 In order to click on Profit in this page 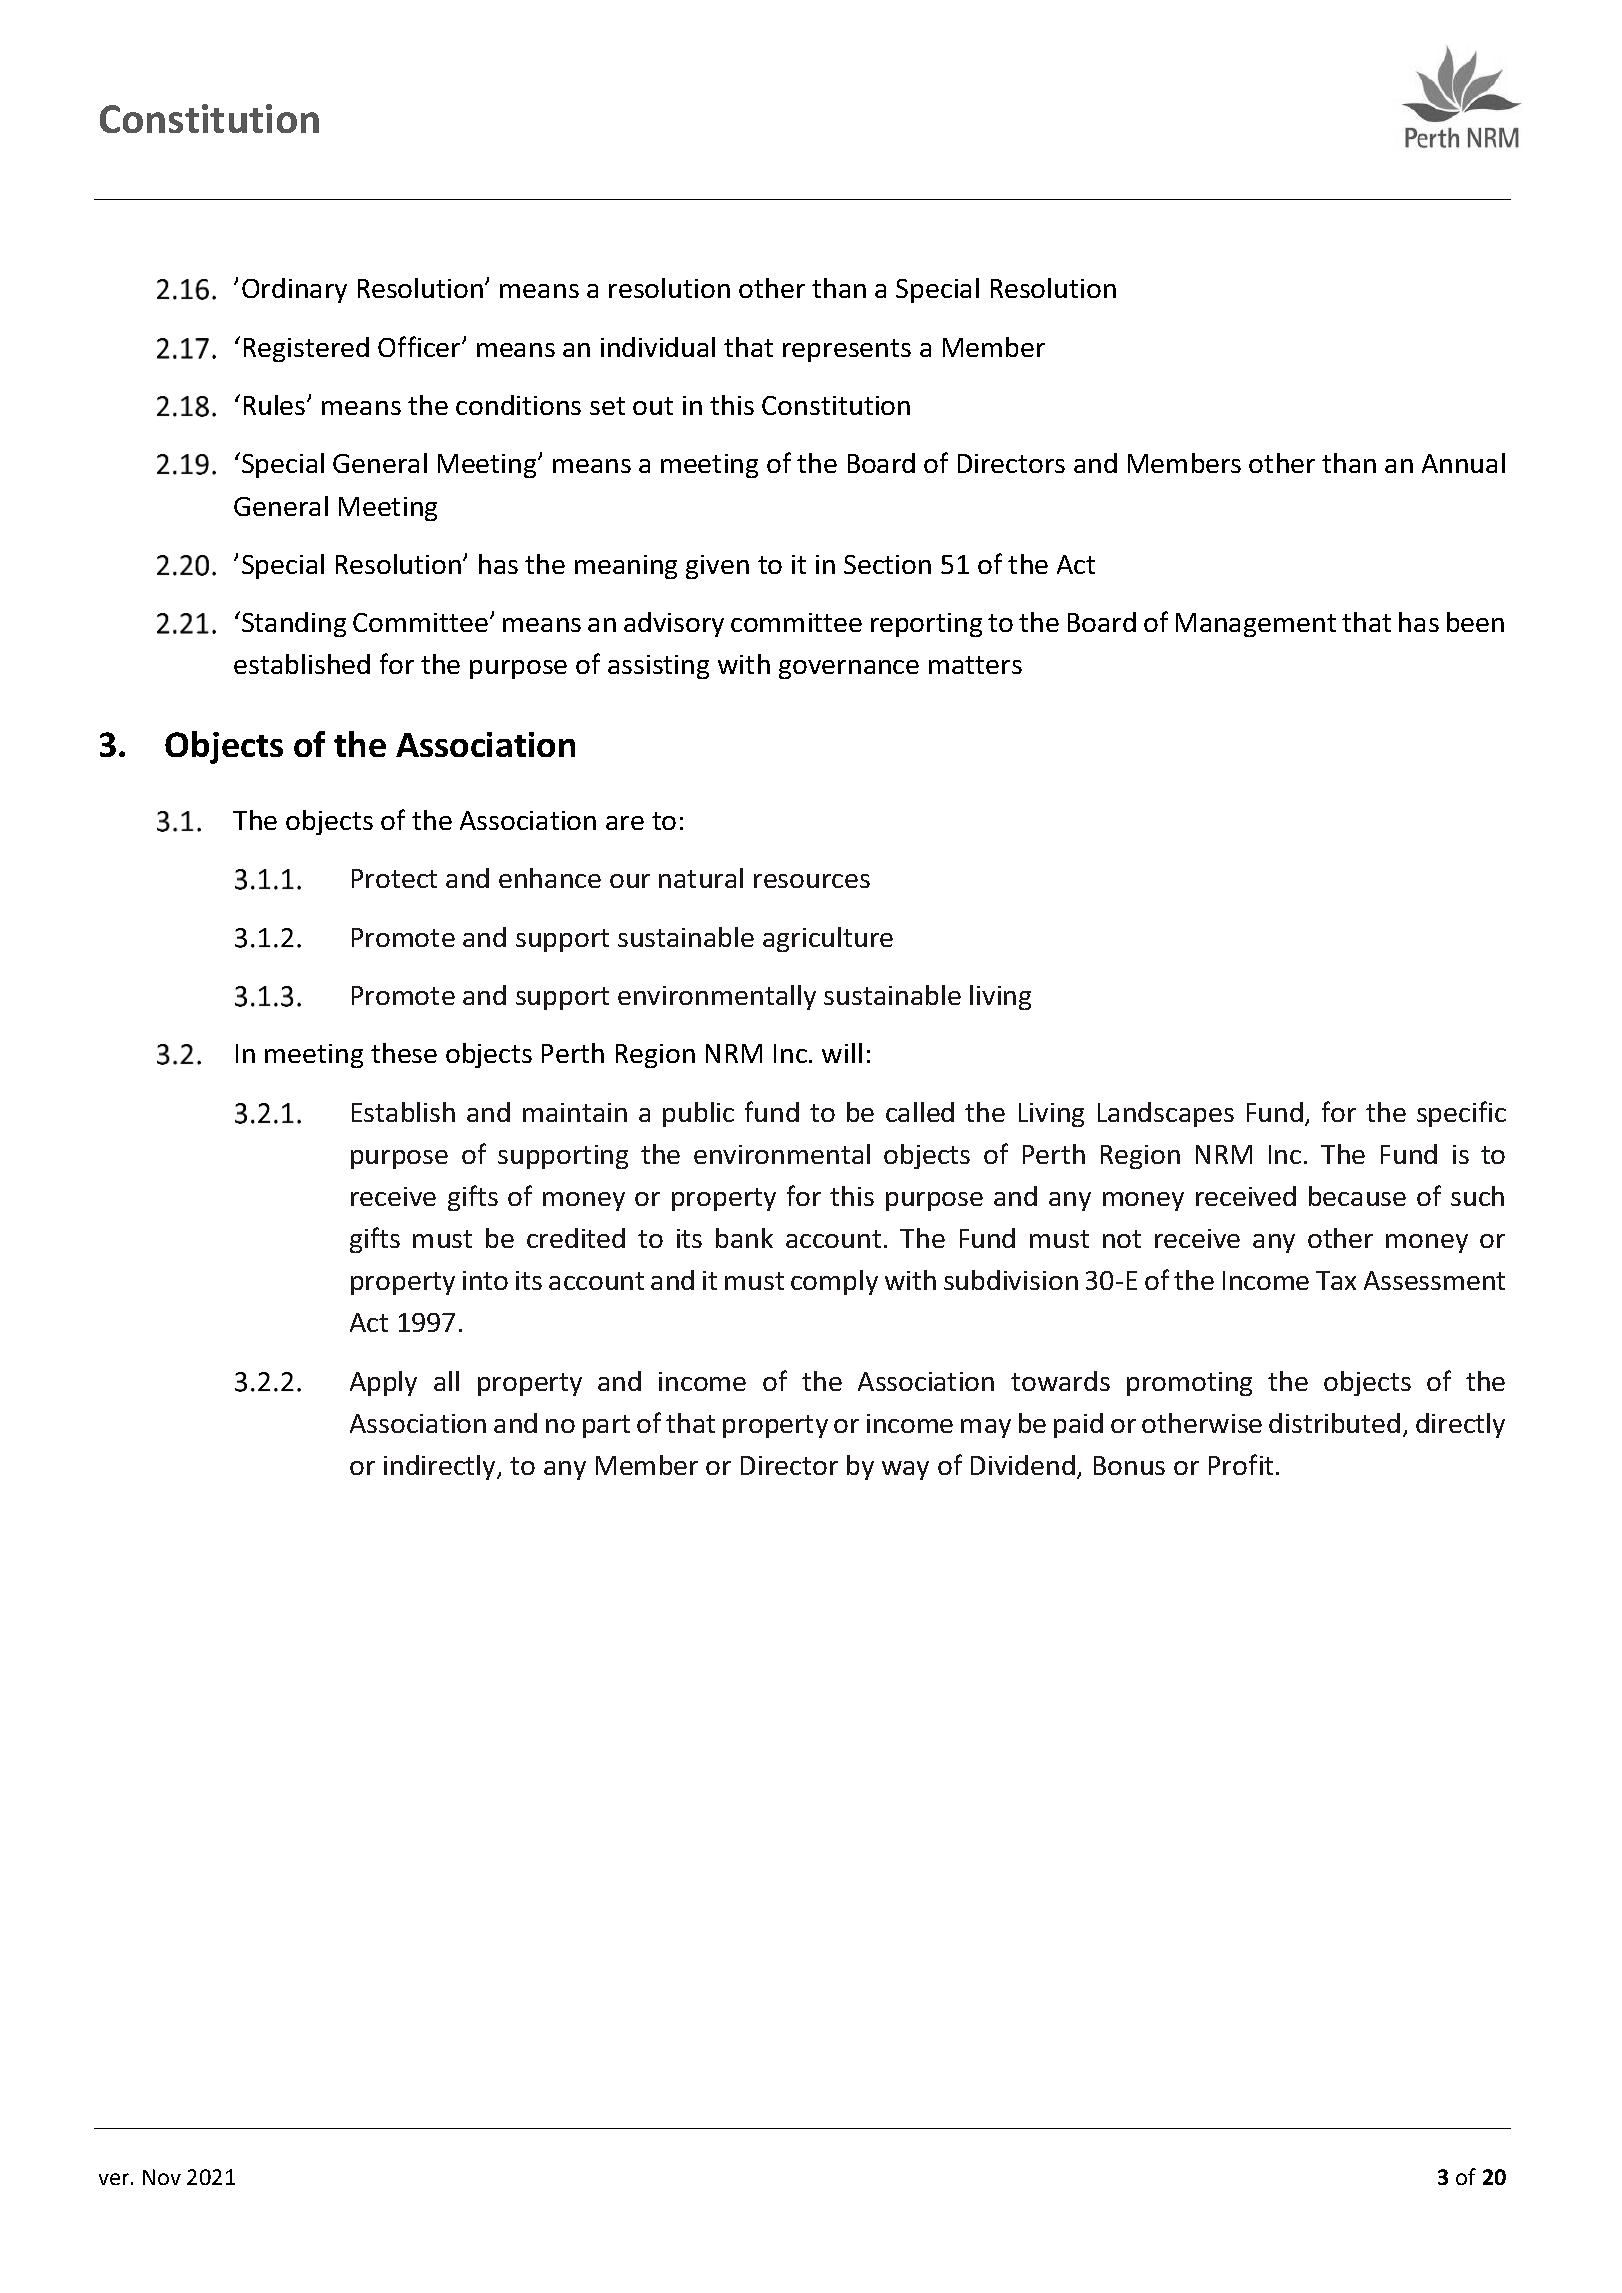, I will do `click(1241, 1464)`.
